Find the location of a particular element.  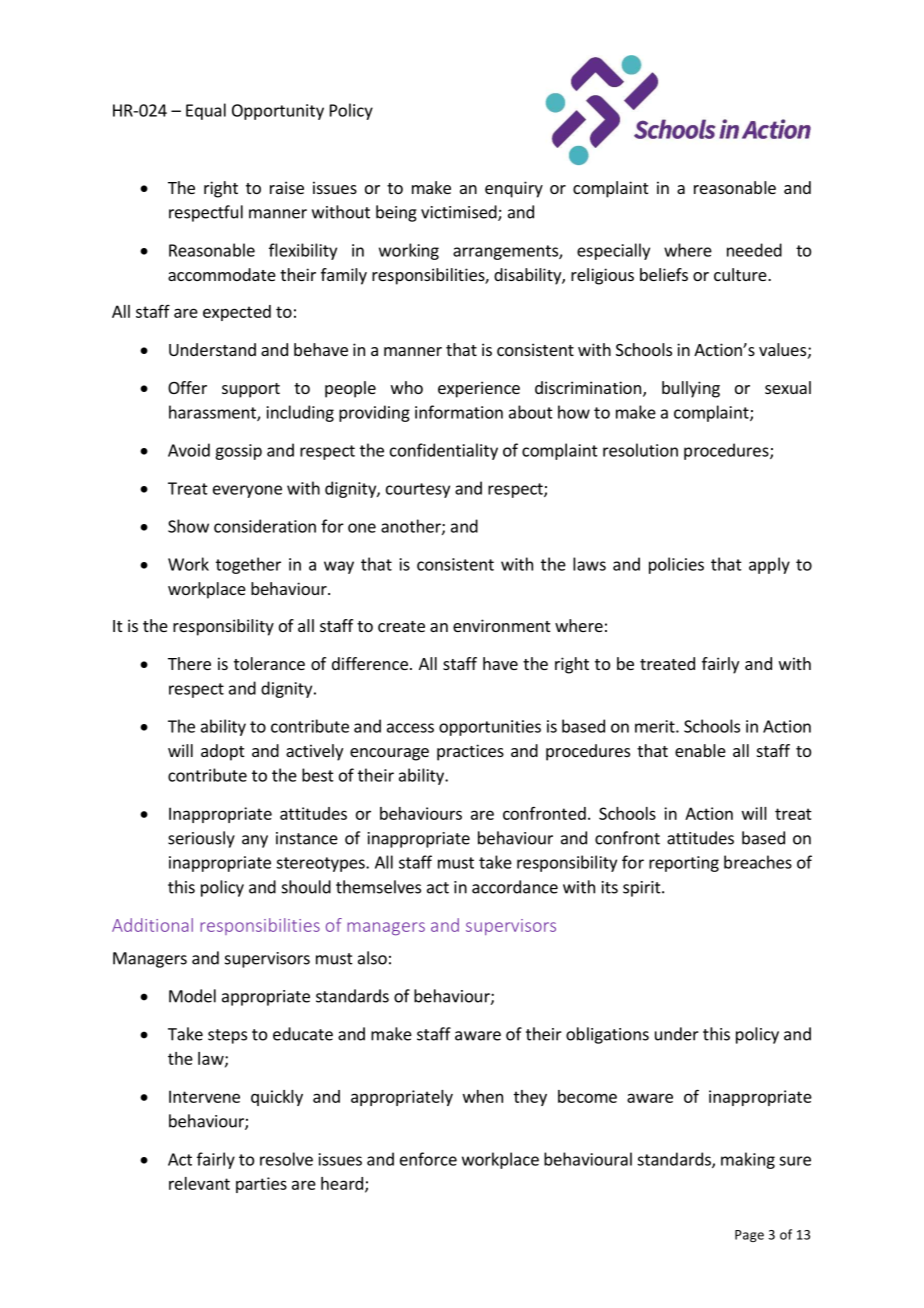

tolerance is located at coordinates (269, 663).
